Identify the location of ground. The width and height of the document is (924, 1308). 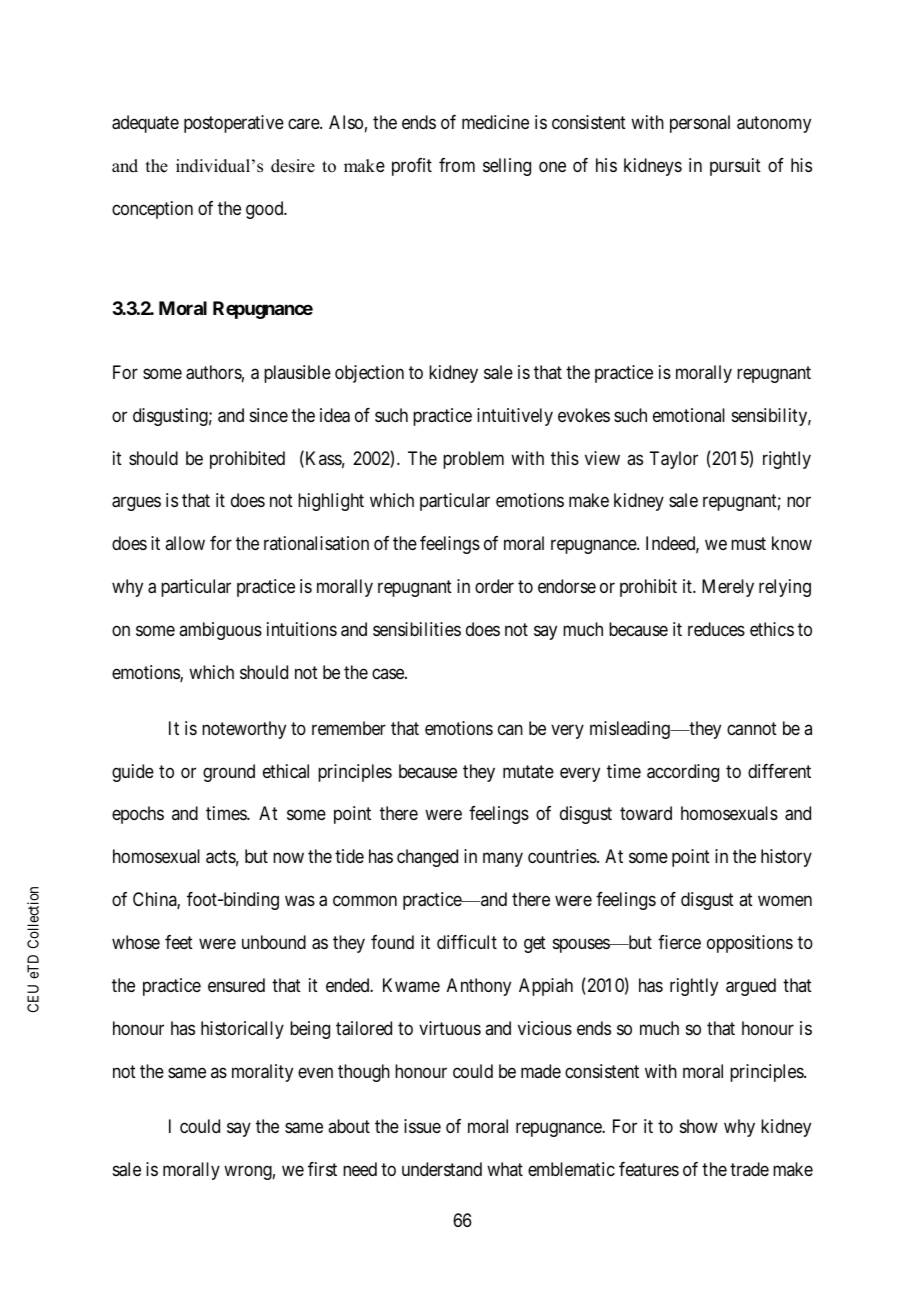
(229, 773).
